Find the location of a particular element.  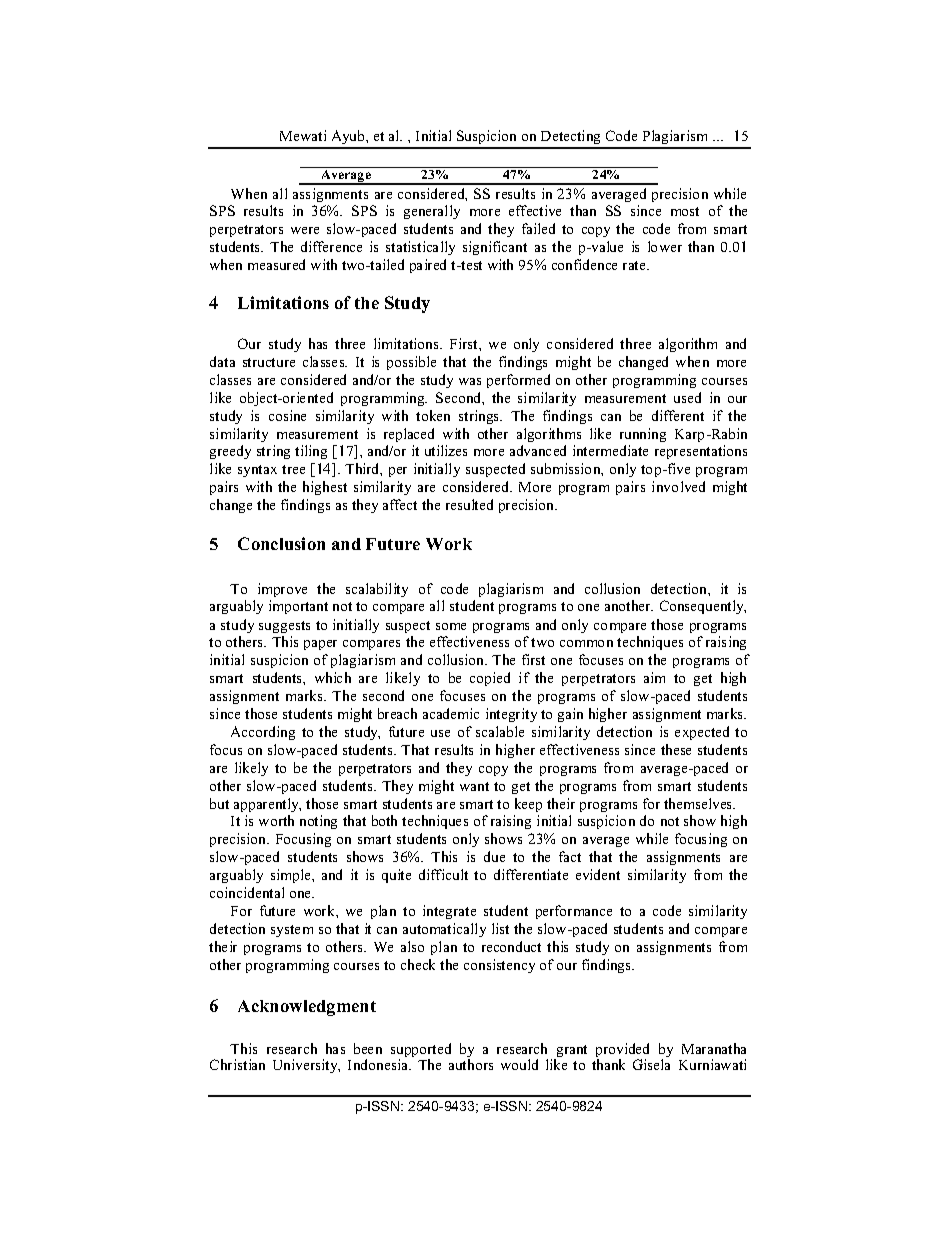

authors is located at coordinates (471, 1064).
